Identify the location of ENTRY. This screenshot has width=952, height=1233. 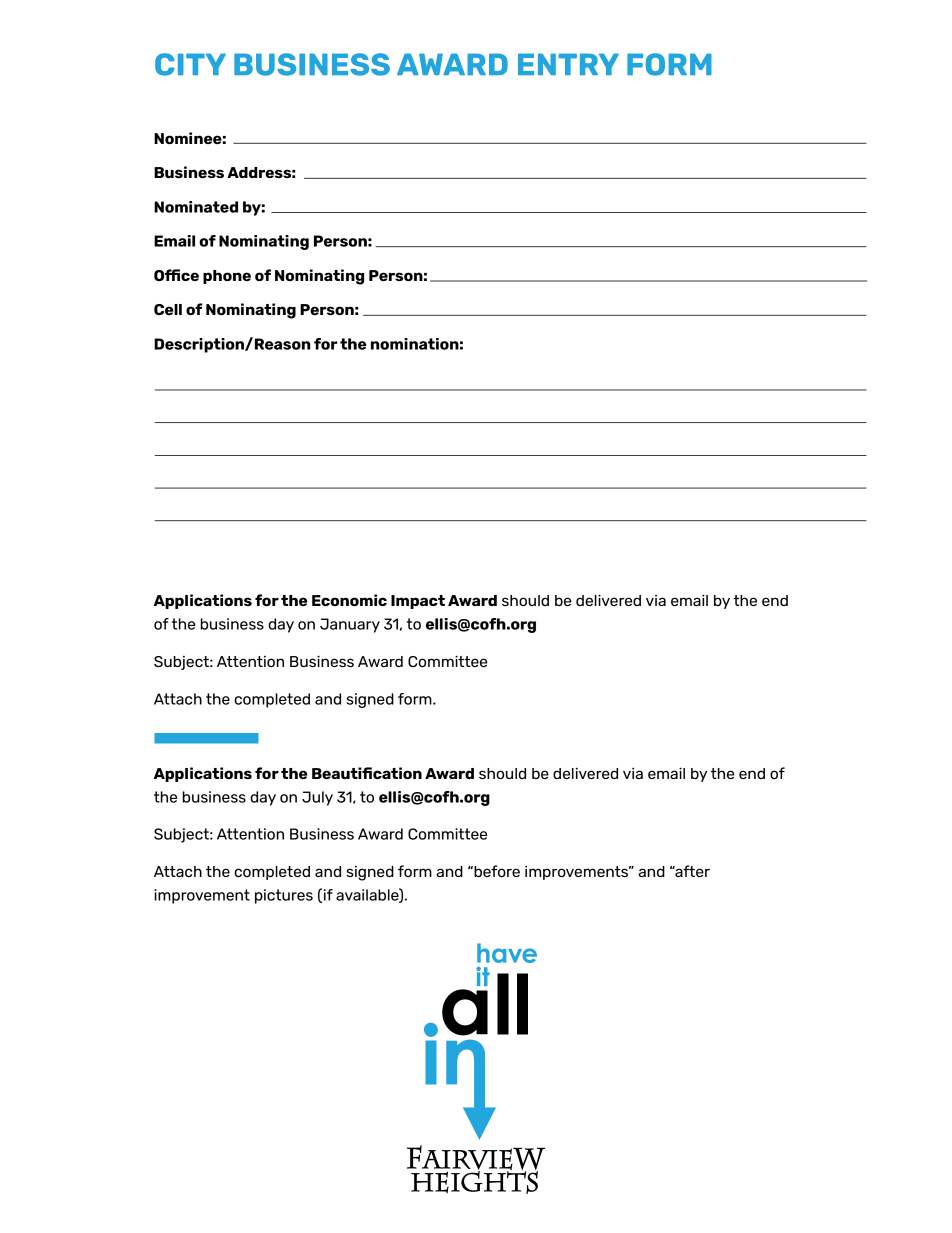
(568, 64).
